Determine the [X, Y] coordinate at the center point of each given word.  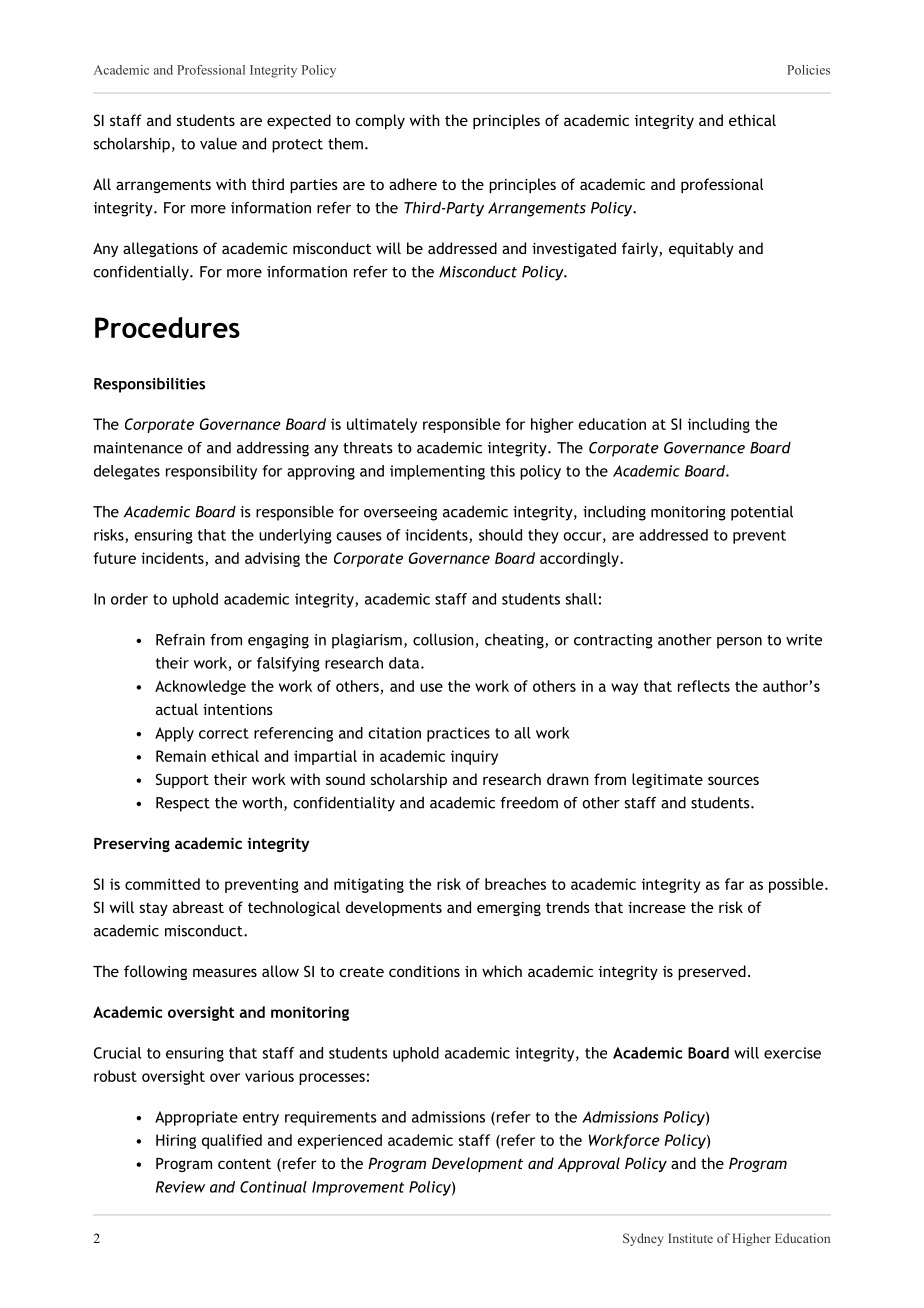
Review [180, 1187]
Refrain [180, 640]
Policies [808, 70]
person [739, 643]
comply [380, 121]
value [218, 143]
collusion [444, 640]
